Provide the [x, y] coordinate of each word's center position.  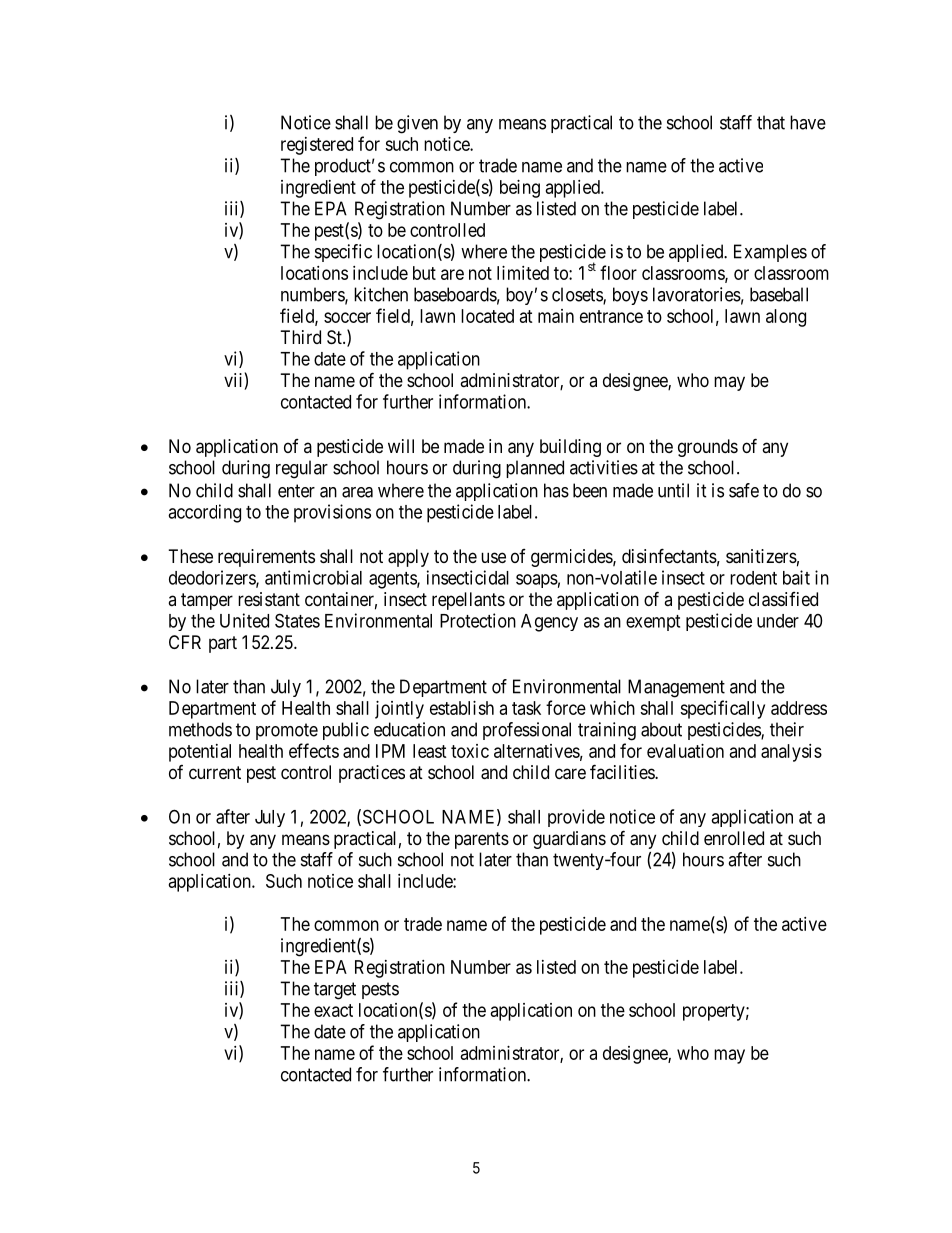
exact [333, 1010]
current [215, 772]
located [487, 316]
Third [301, 337]
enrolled [734, 838]
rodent [753, 578]
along [786, 318]
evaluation [685, 751]
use [493, 557]
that [771, 122]
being [520, 189]
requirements [266, 558]
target [335, 991]
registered [317, 146]
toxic [470, 751]
